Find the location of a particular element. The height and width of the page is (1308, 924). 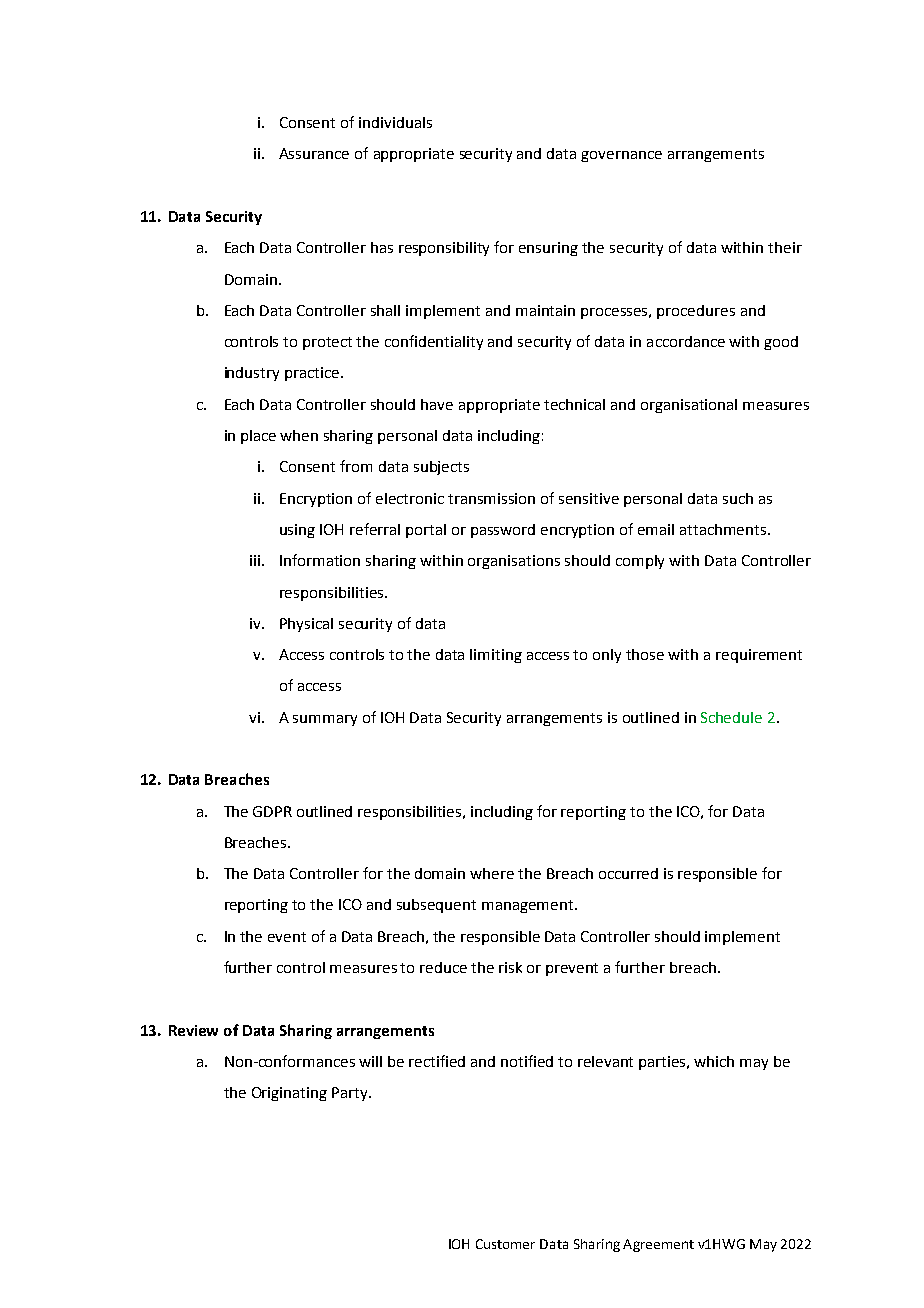

individuals is located at coordinates (395, 122).
